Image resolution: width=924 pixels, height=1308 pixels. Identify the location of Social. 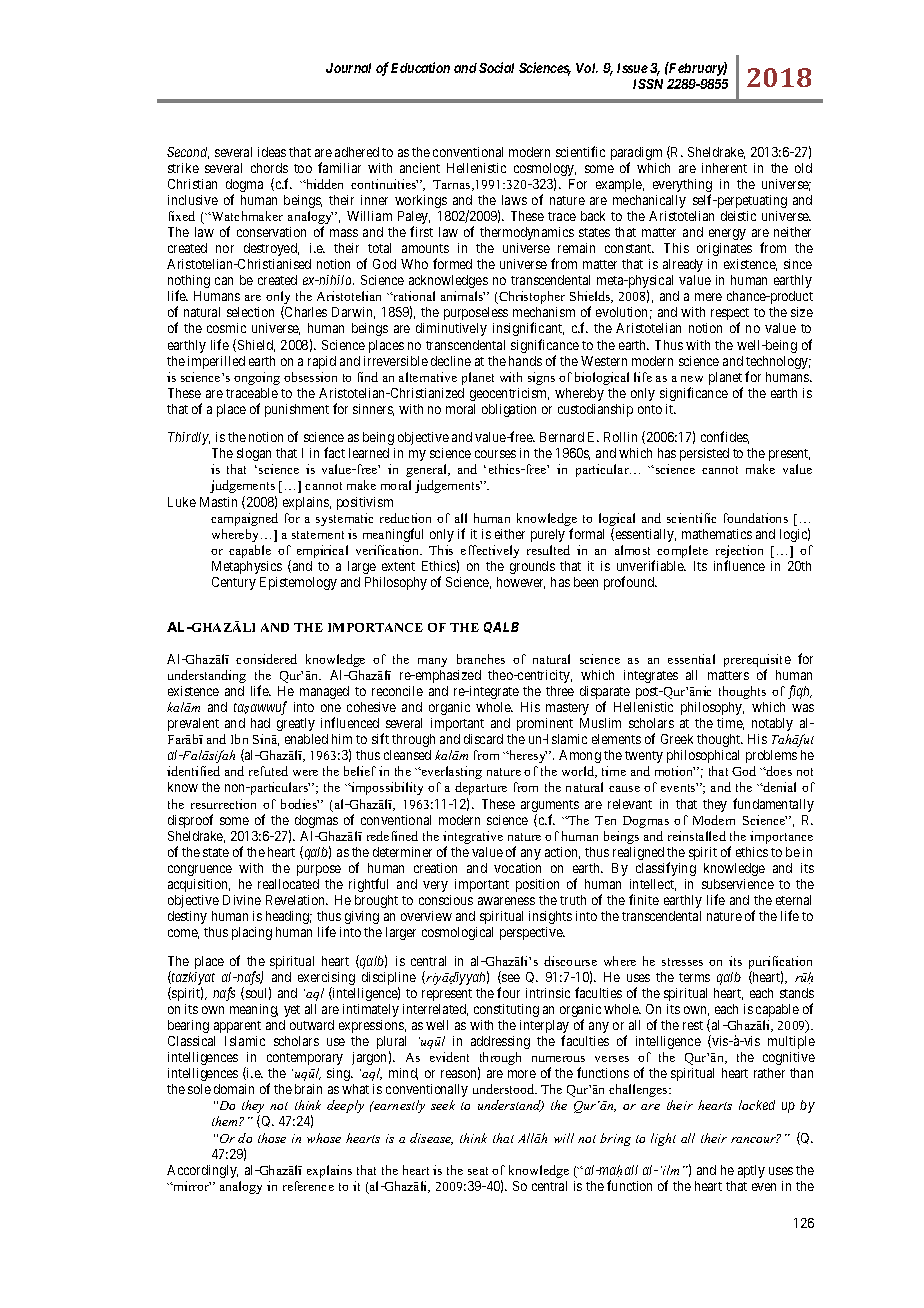
(496, 67).
